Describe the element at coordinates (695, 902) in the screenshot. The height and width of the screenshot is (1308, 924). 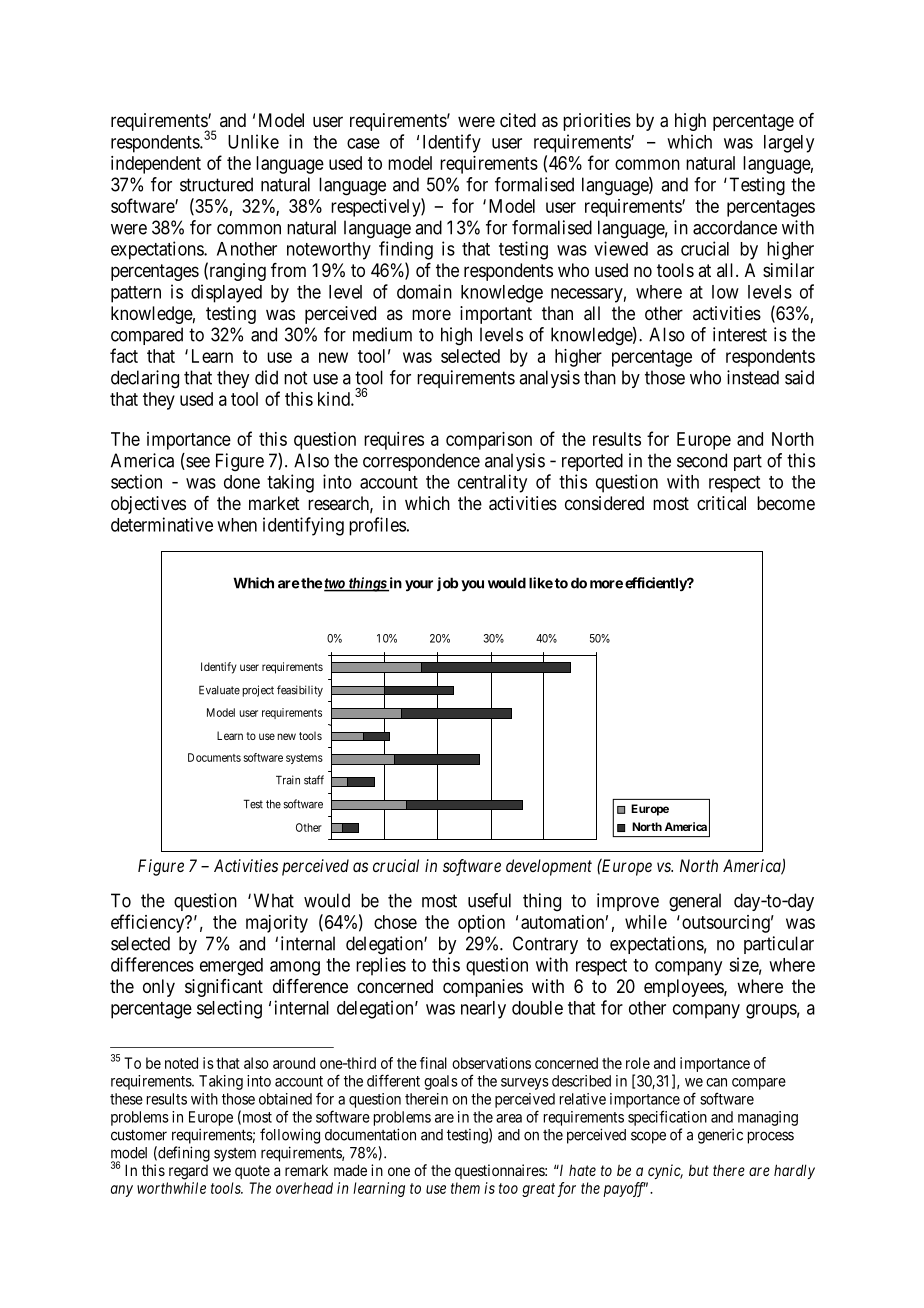
I see `general` at that location.
